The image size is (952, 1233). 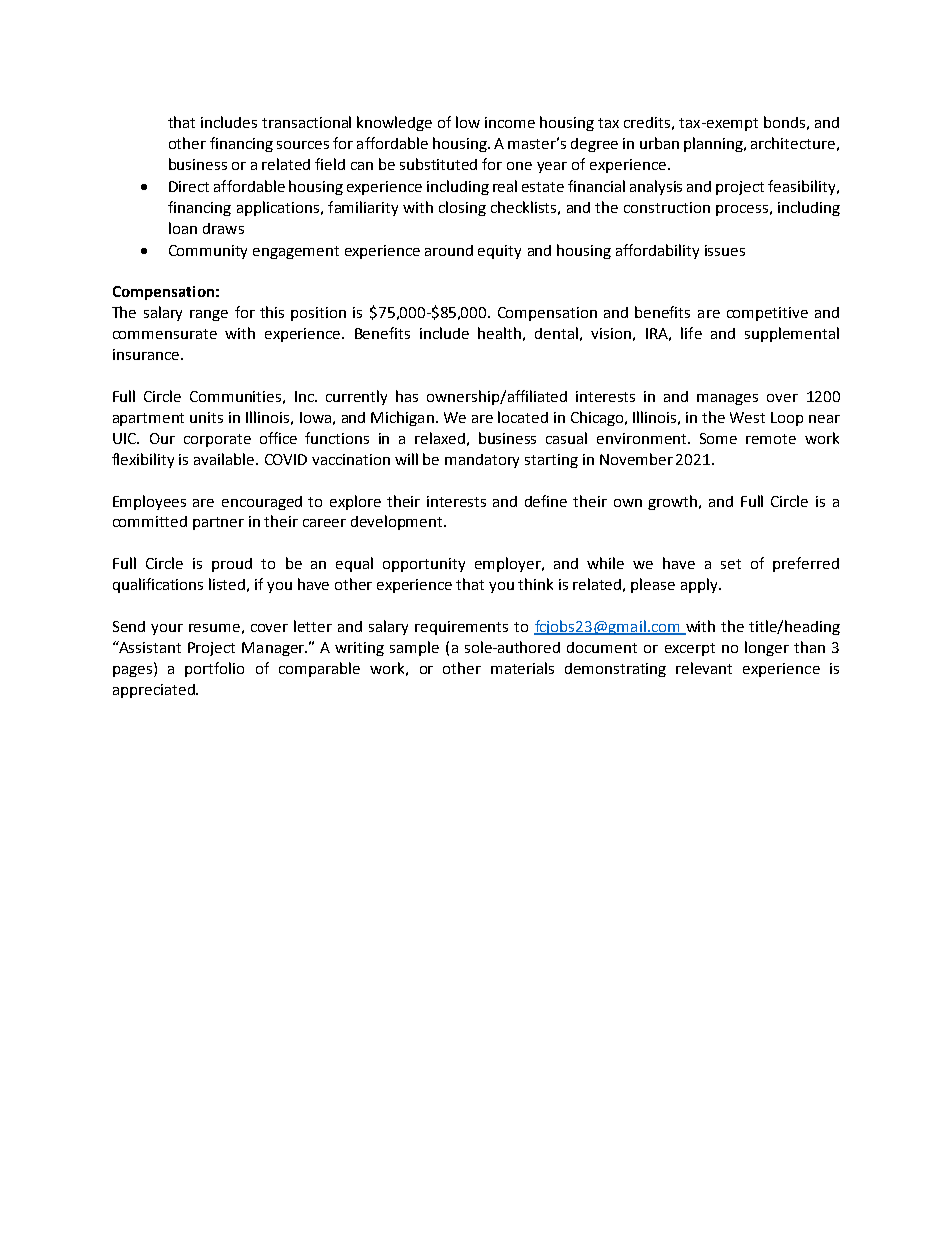 I want to click on range, so click(x=209, y=315).
